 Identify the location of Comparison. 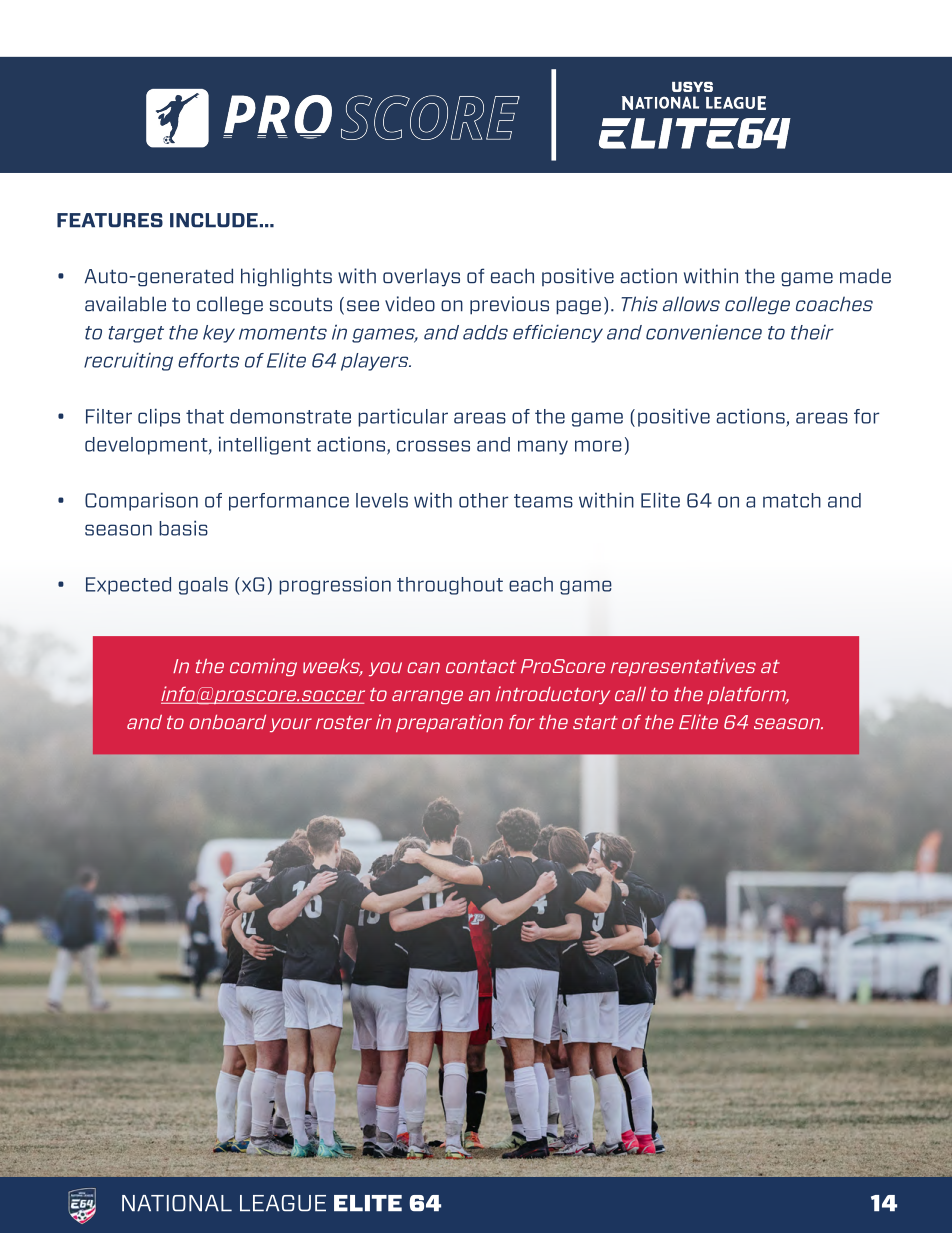
(141, 501).
